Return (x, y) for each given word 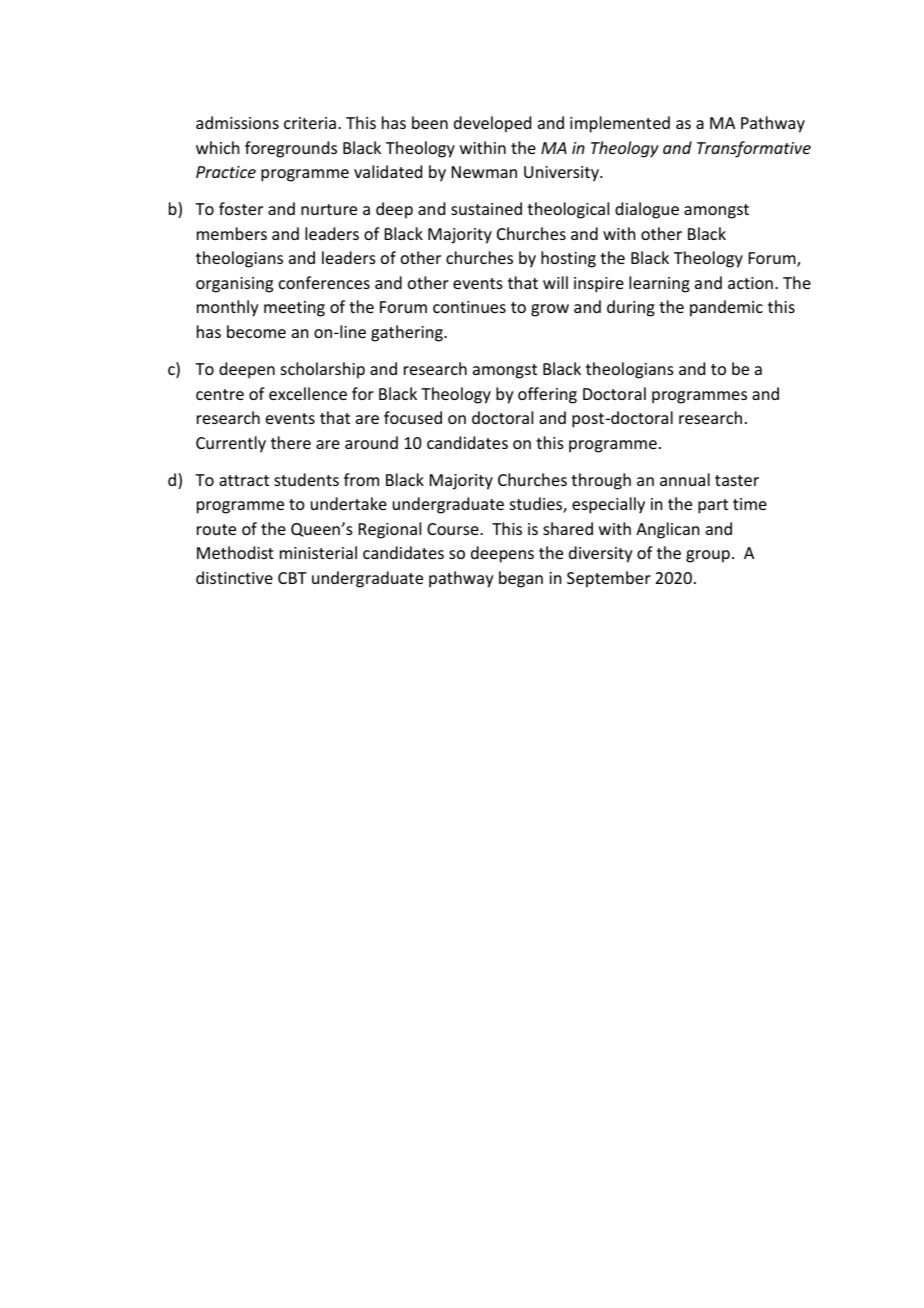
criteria (311, 123)
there (291, 442)
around (371, 442)
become (256, 331)
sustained (486, 208)
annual (685, 479)
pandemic (726, 308)
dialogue (647, 210)
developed (492, 124)
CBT (292, 578)
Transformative (754, 149)
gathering (408, 333)
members (232, 233)
